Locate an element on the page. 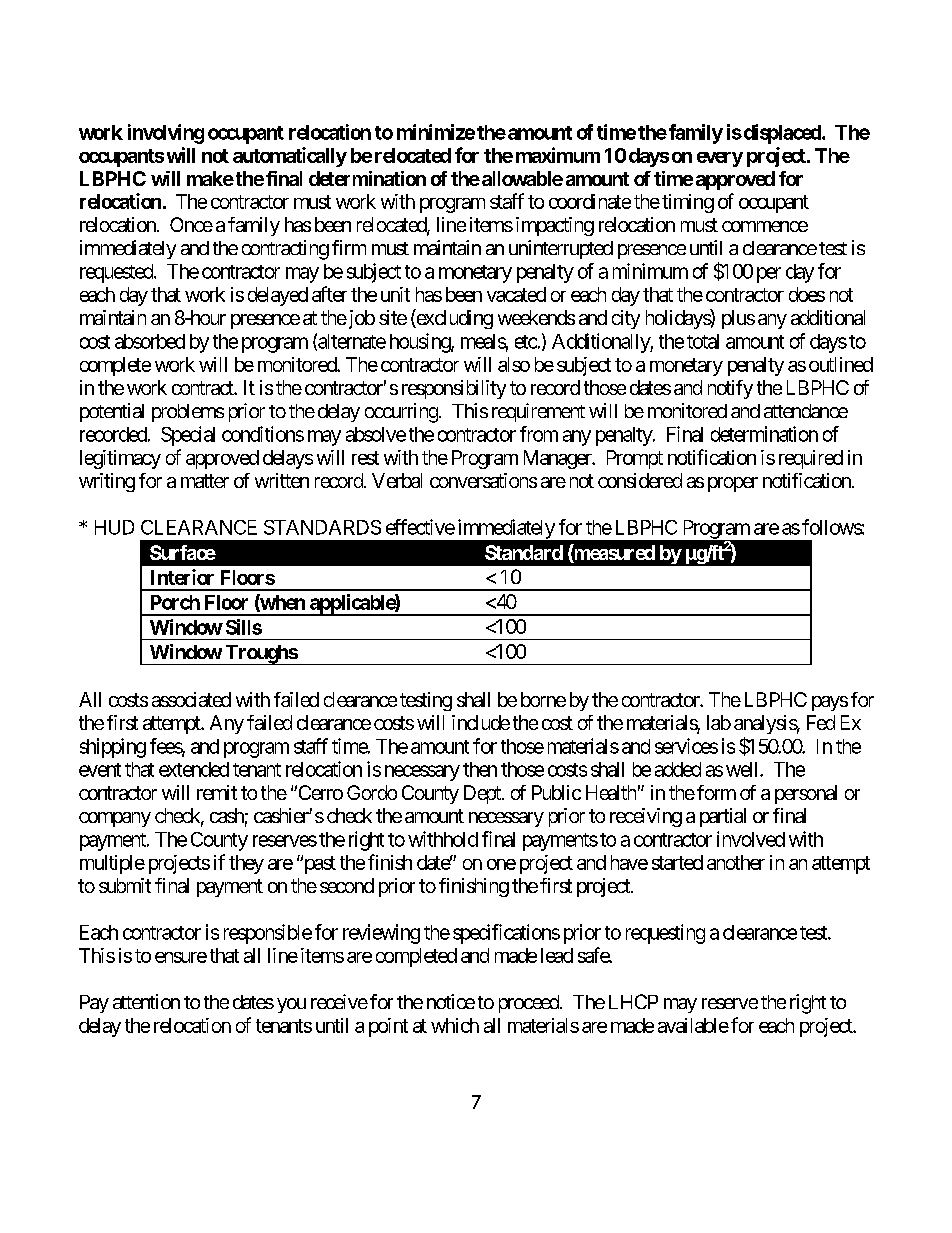  attention is located at coordinates (146, 1001).
